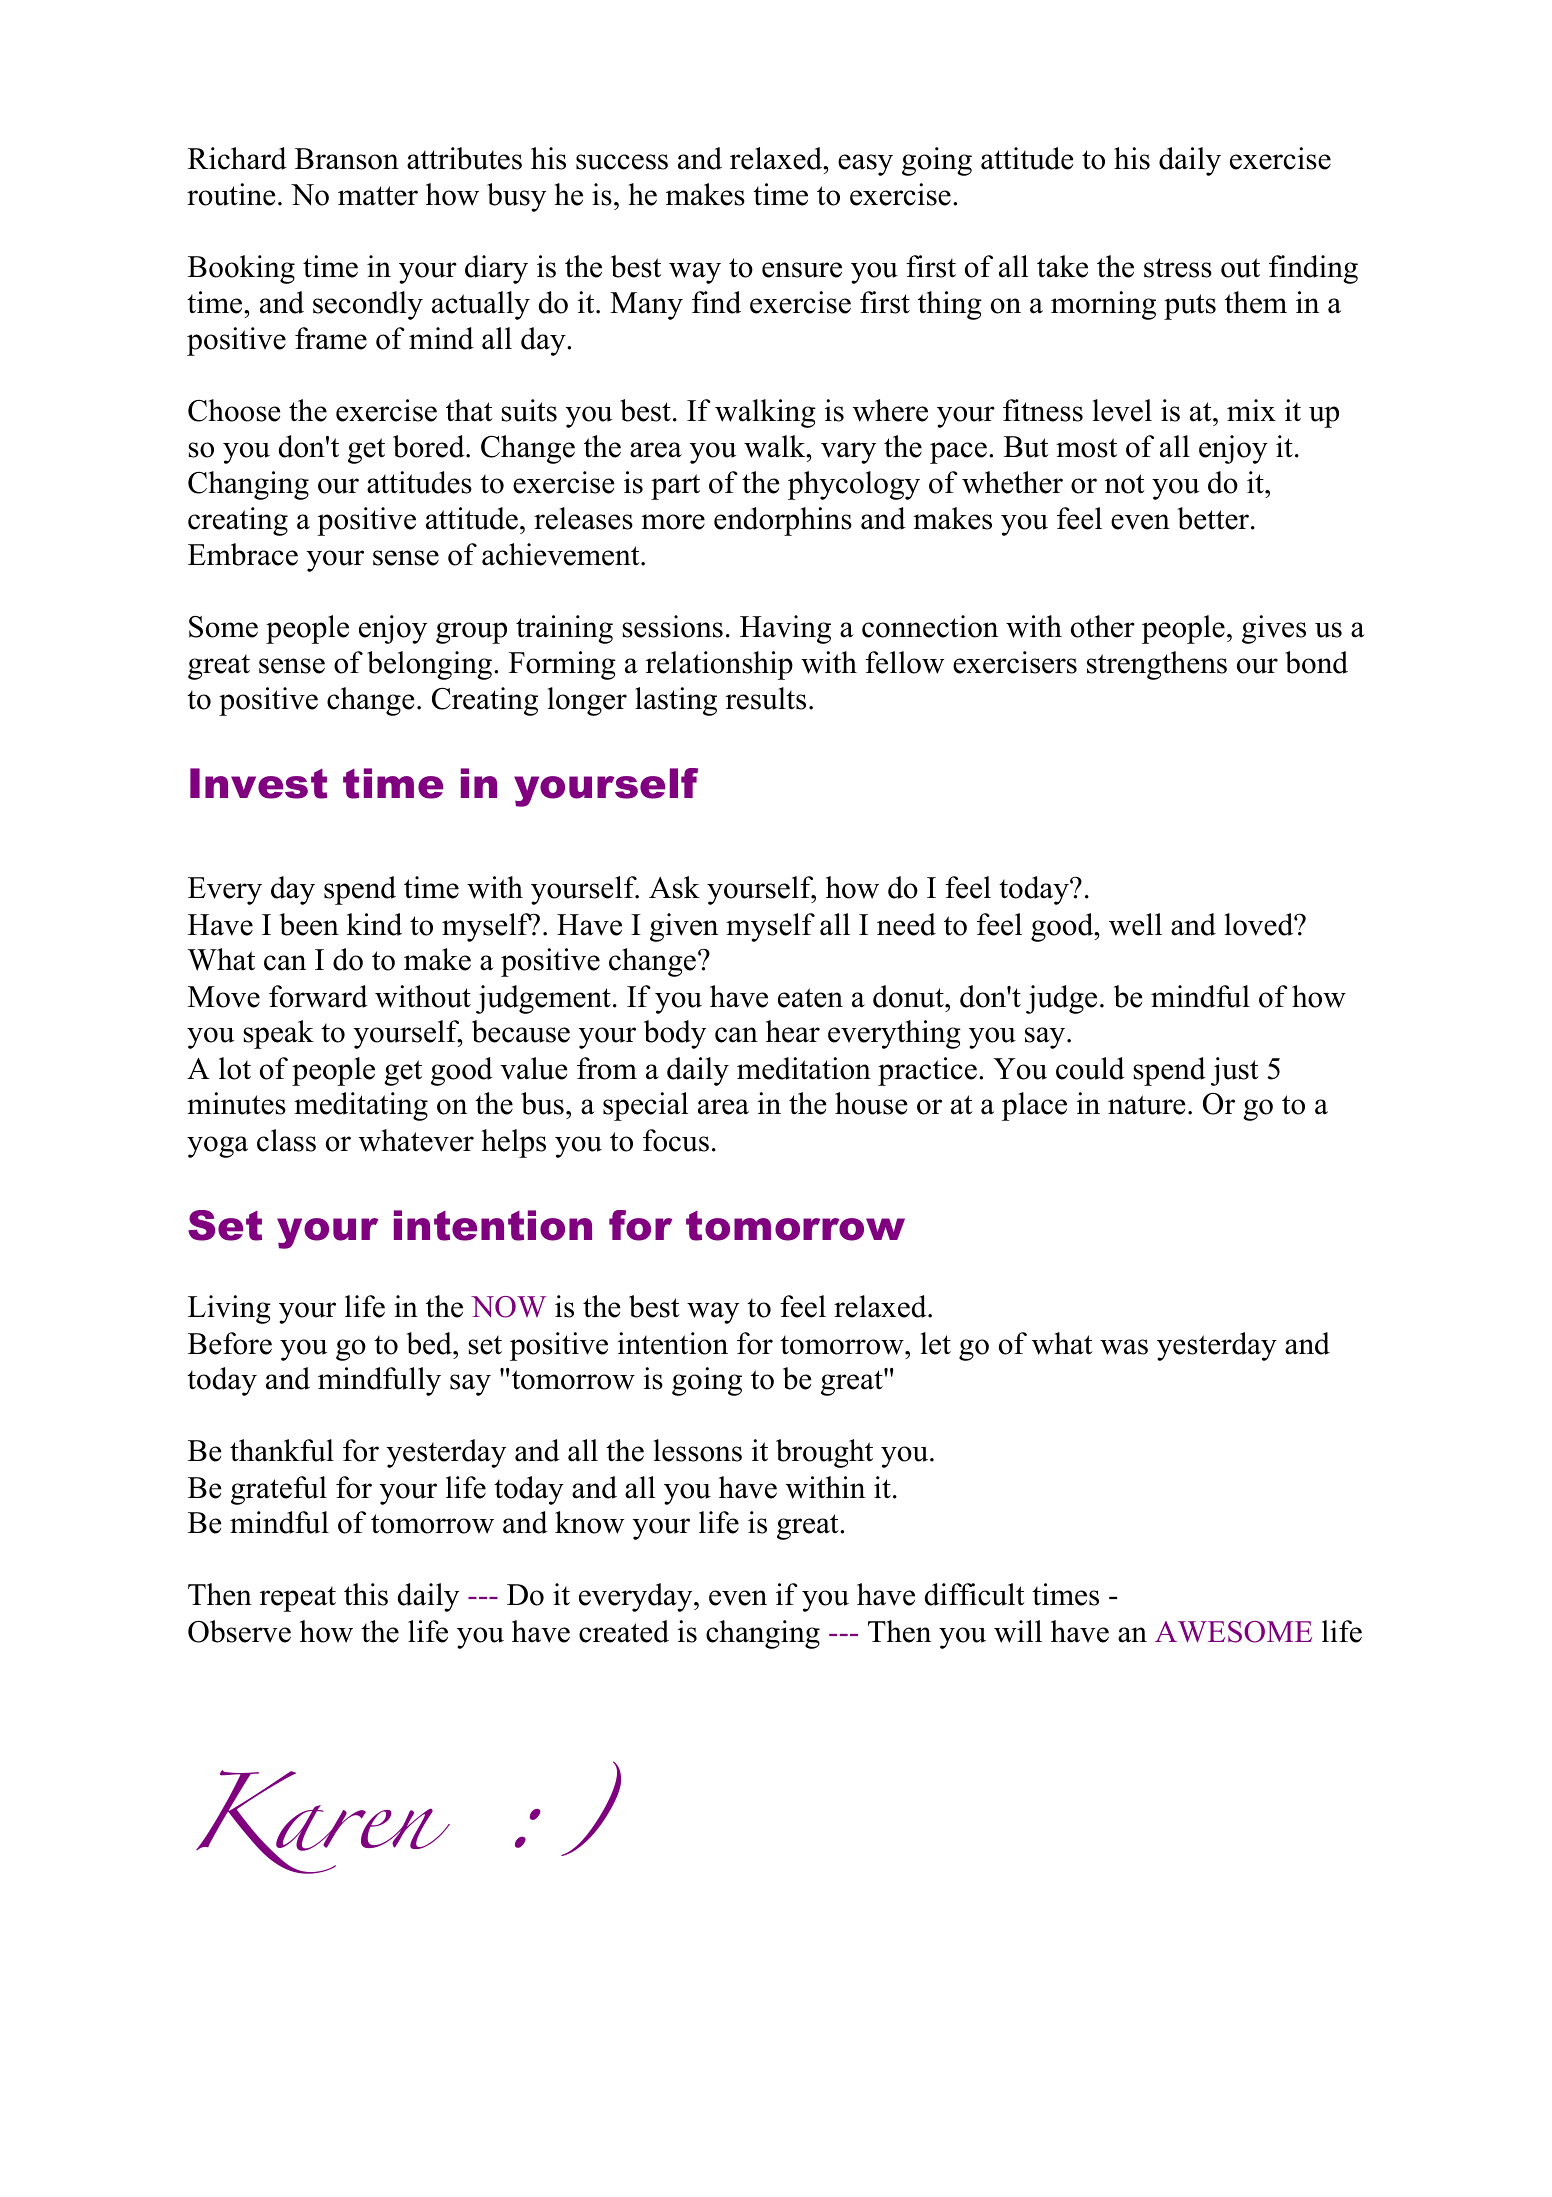 Image resolution: width=1552 pixels, height=2197 pixels. What do you see at coordinates (802, 270) in the screenshot?
I see `ensure` at bounding box center [802, 270].
